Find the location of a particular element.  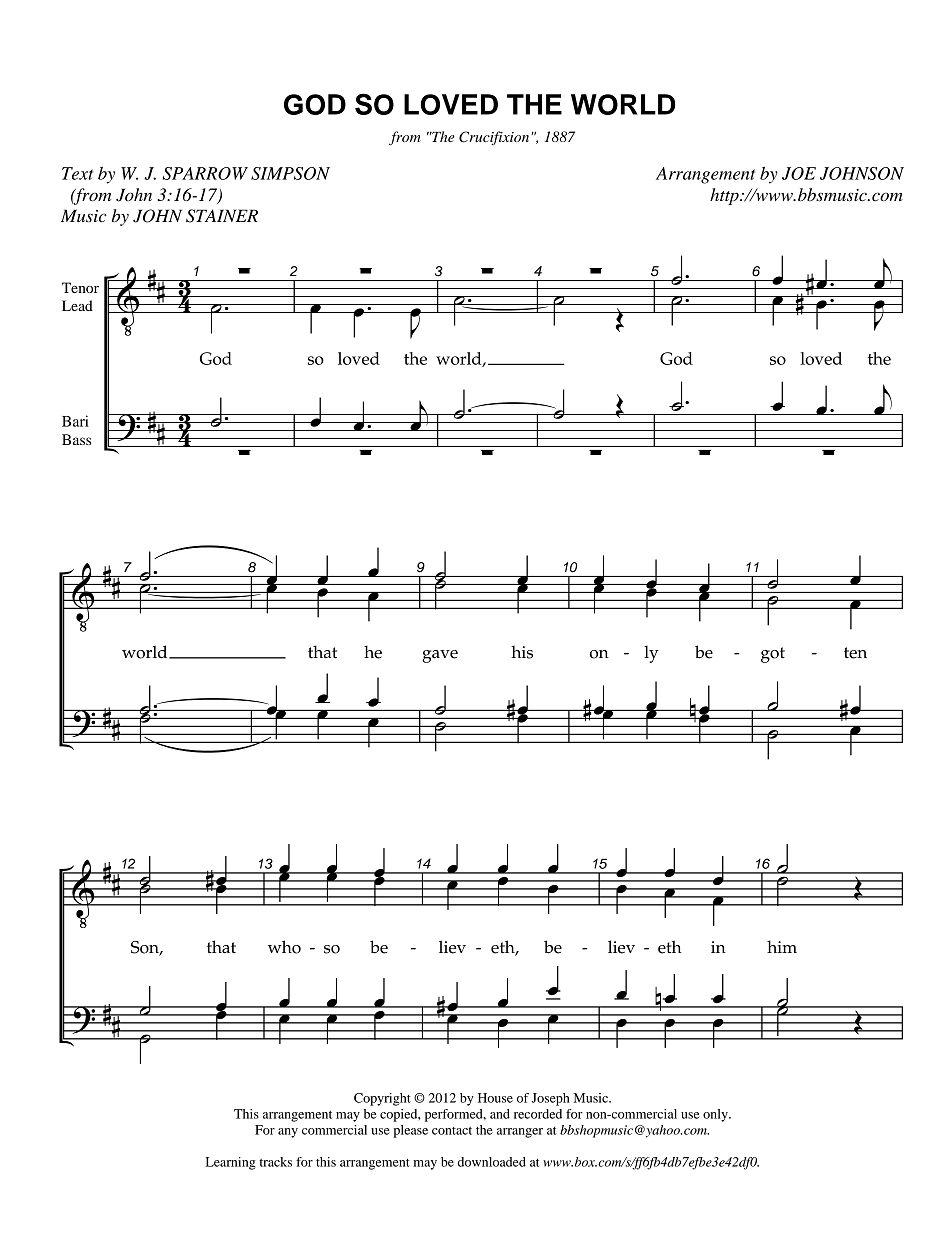

Text is located at coordinates (77, 173).
